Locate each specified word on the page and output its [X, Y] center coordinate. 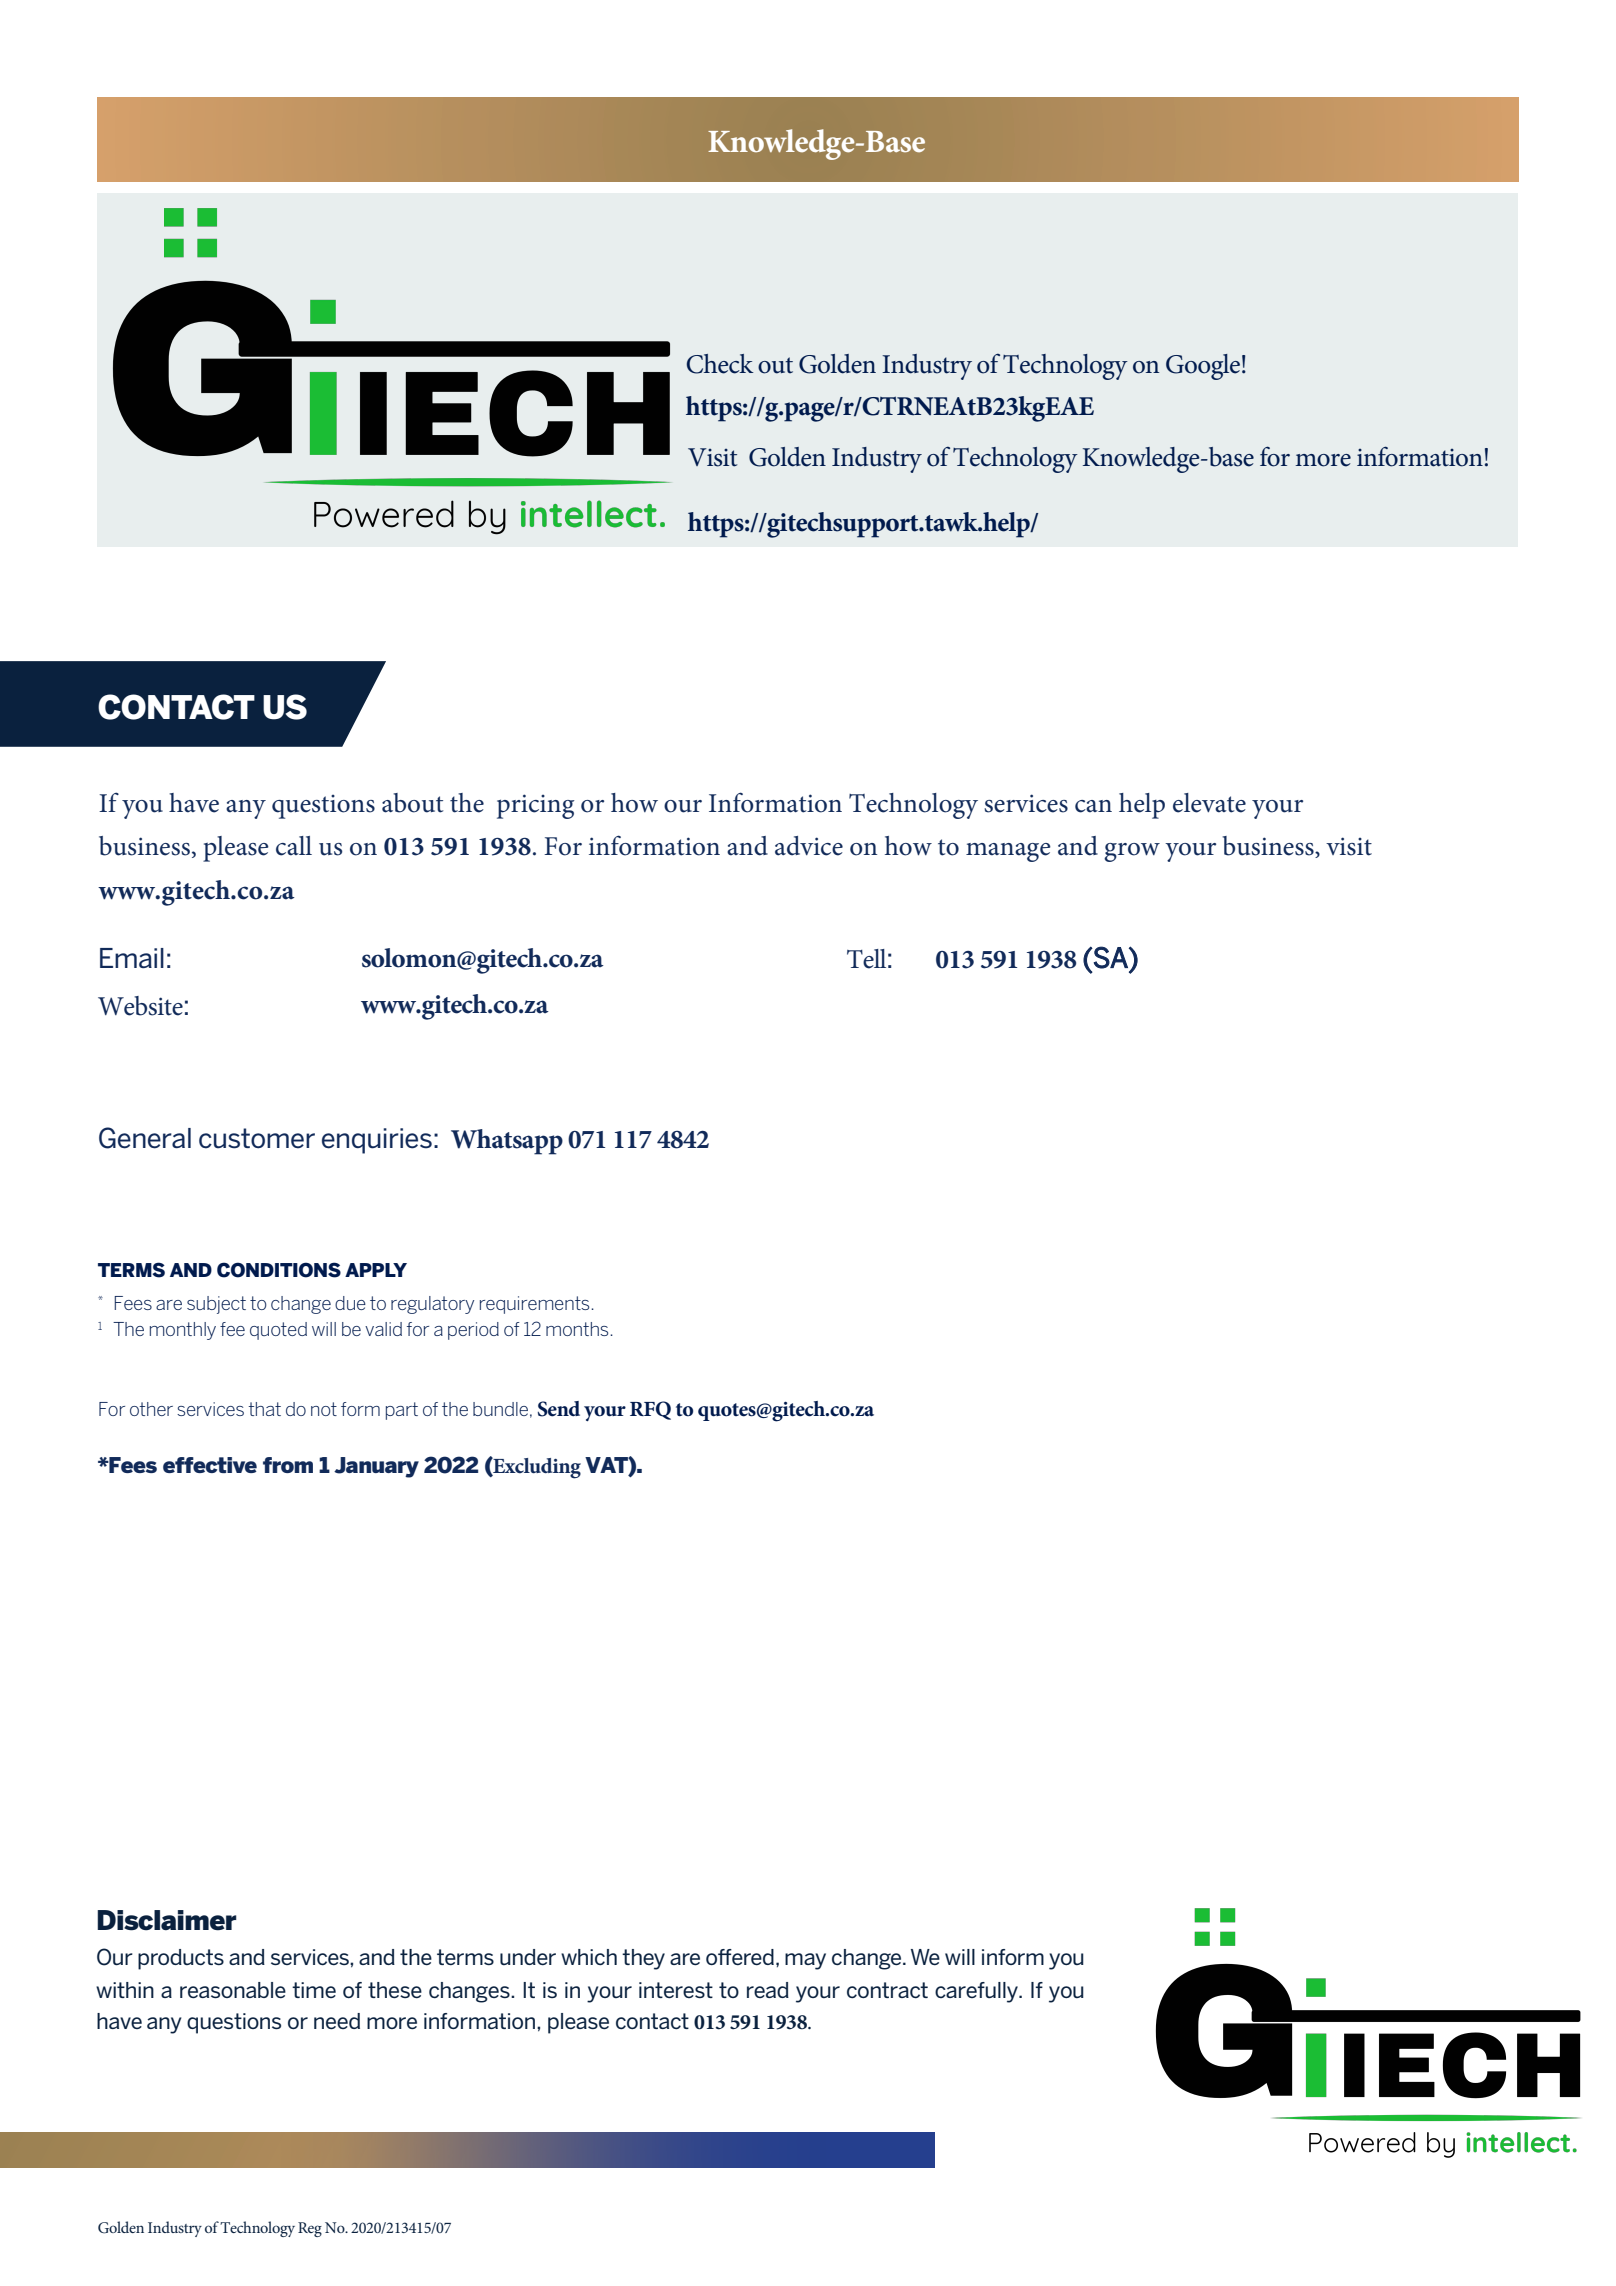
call [294, 846]
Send [559, 1409]
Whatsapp [507, 1142]
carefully [977, 1992]
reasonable [233, 1990]
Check [720, 364]
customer [257, 1138]
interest [676, 1990]
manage [1008, 852]
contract [887, 1990]
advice [809, 846]
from [288, 1465]
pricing [536, 806]
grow [1132, 852]
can [1093, 806]
